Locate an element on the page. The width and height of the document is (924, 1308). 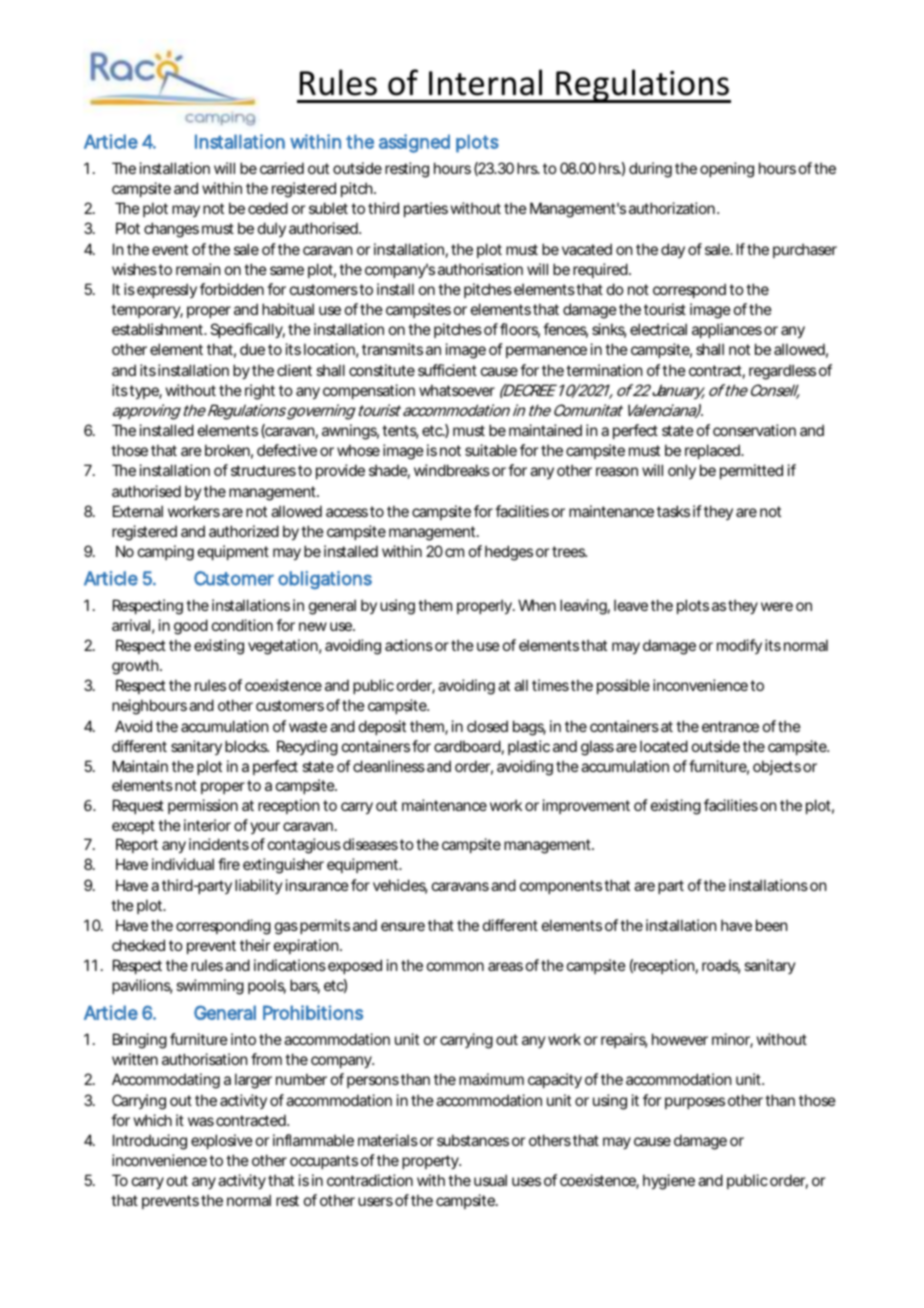
actions is located at coordinates (409, 645).
